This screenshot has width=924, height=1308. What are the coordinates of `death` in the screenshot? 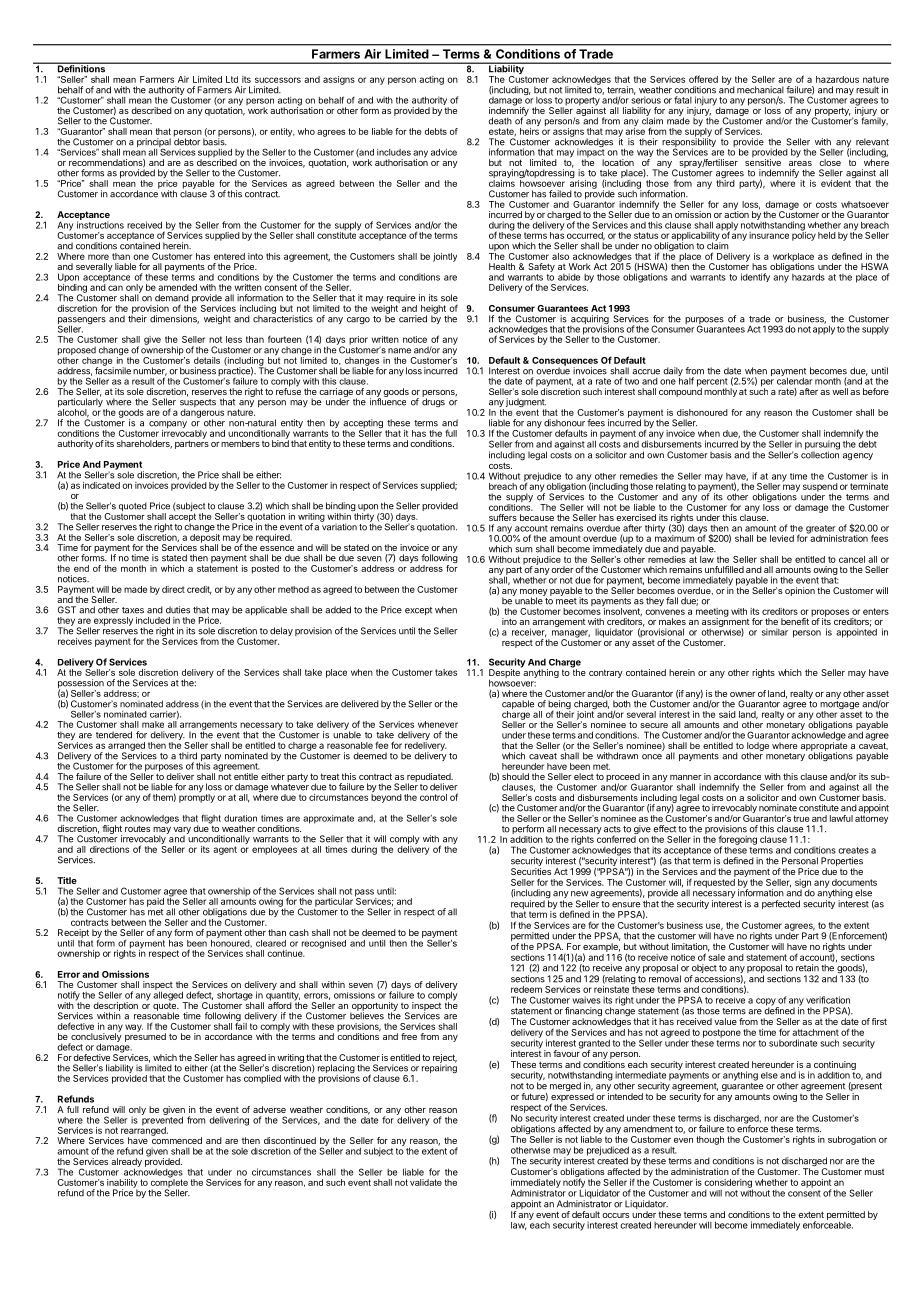 It's located at (500, 121).
